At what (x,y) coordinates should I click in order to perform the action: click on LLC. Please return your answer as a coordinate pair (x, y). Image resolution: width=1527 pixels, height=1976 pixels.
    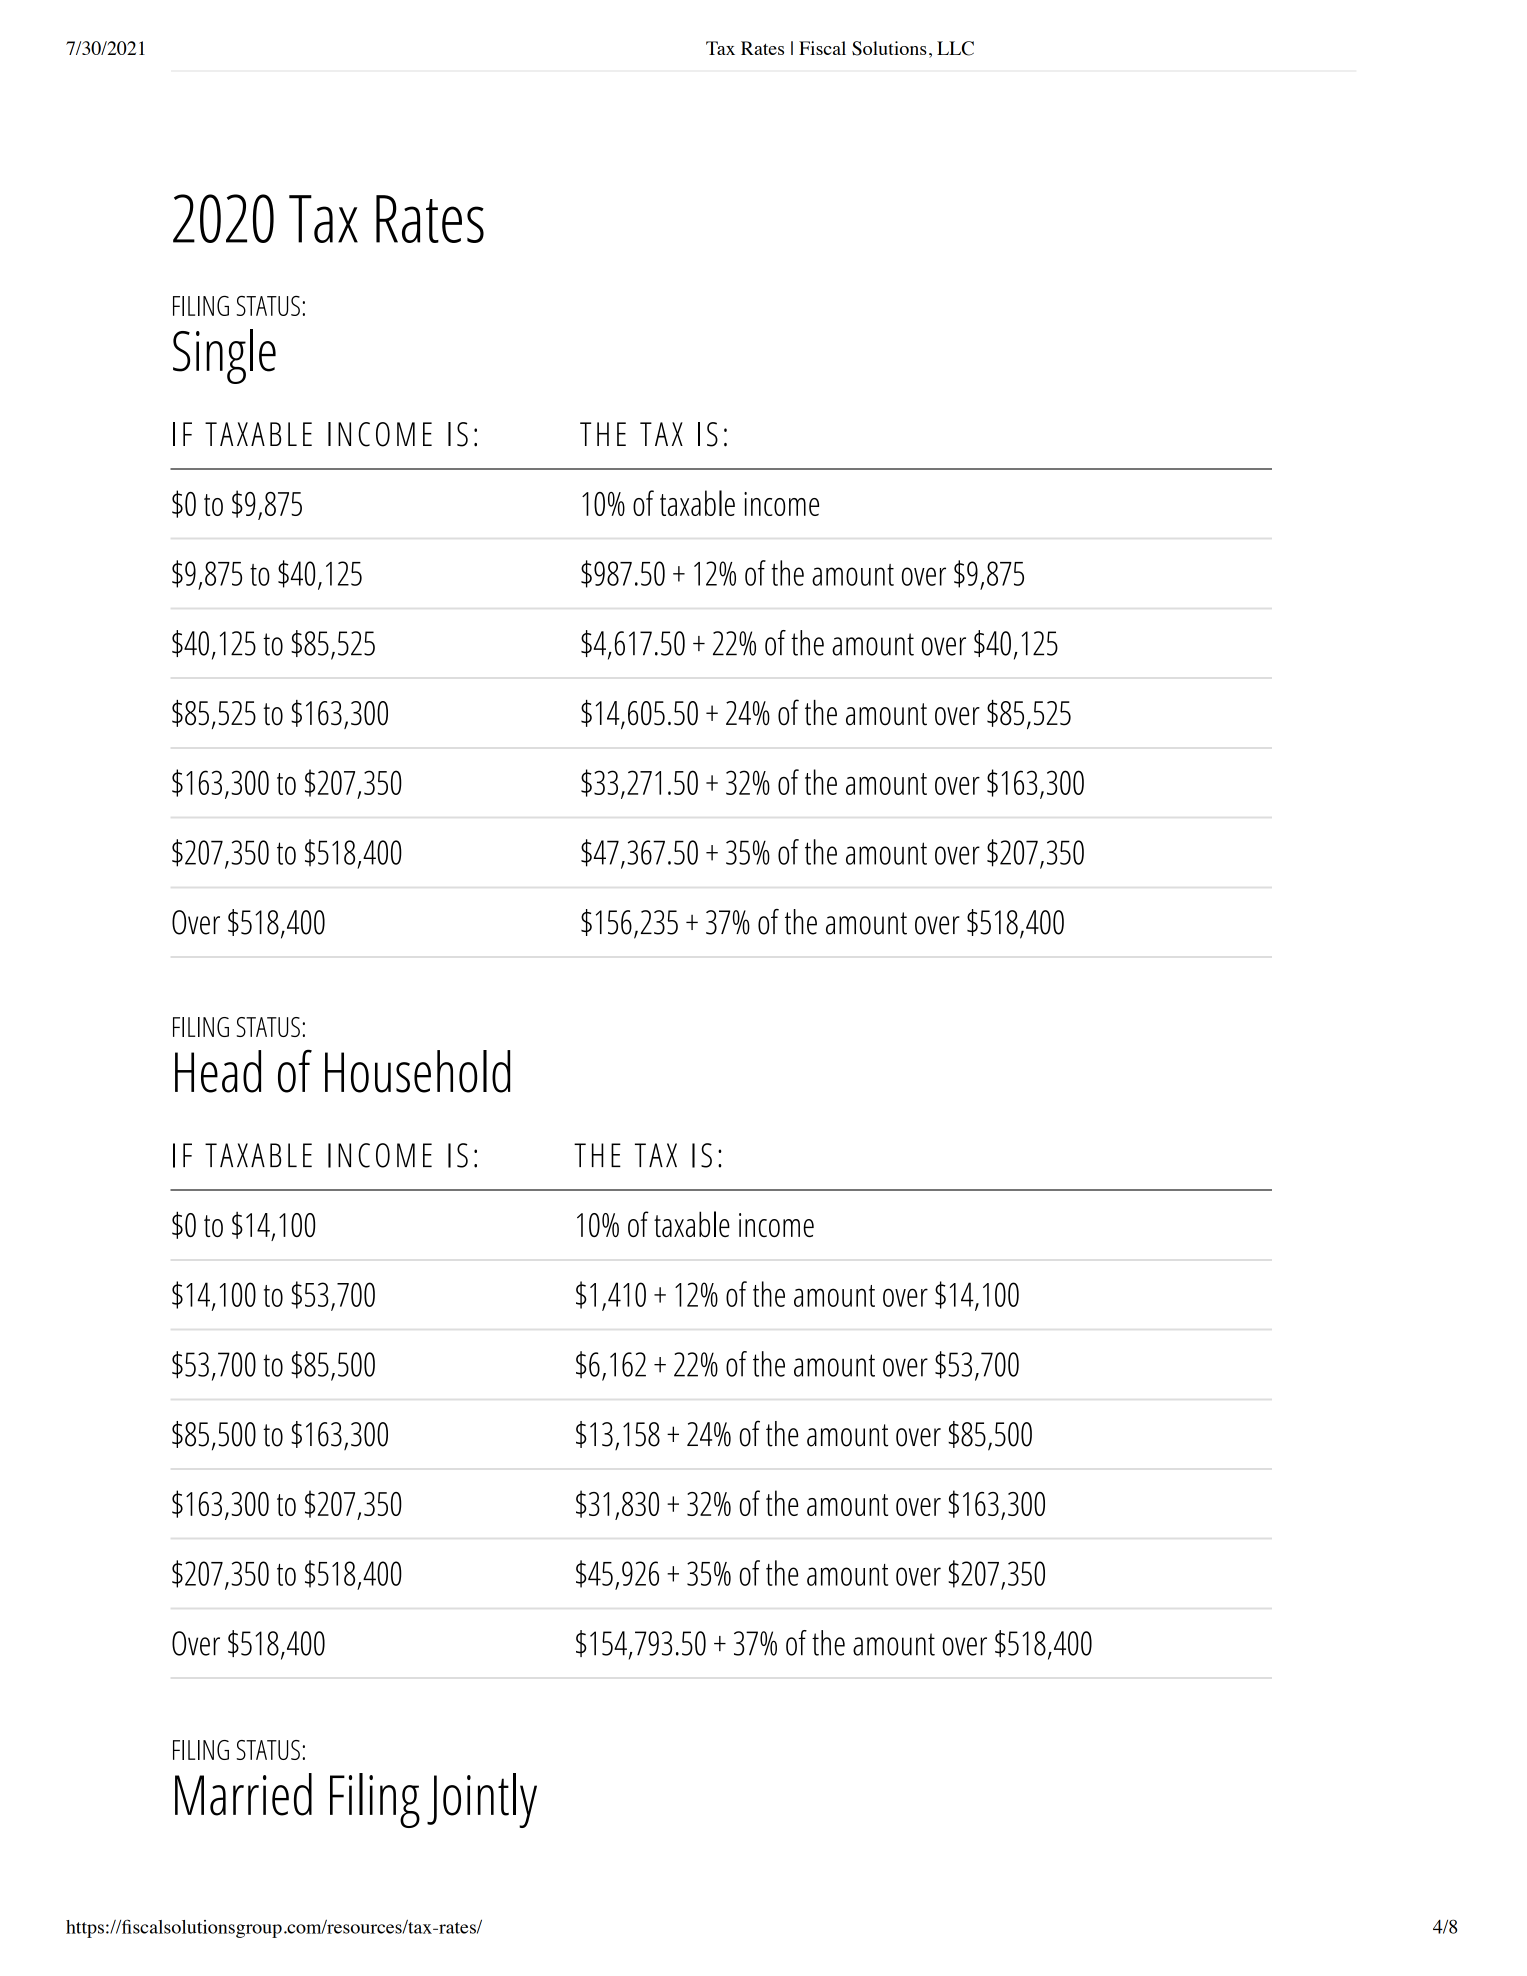
    Looking at the image, I should click on (955, 48).
